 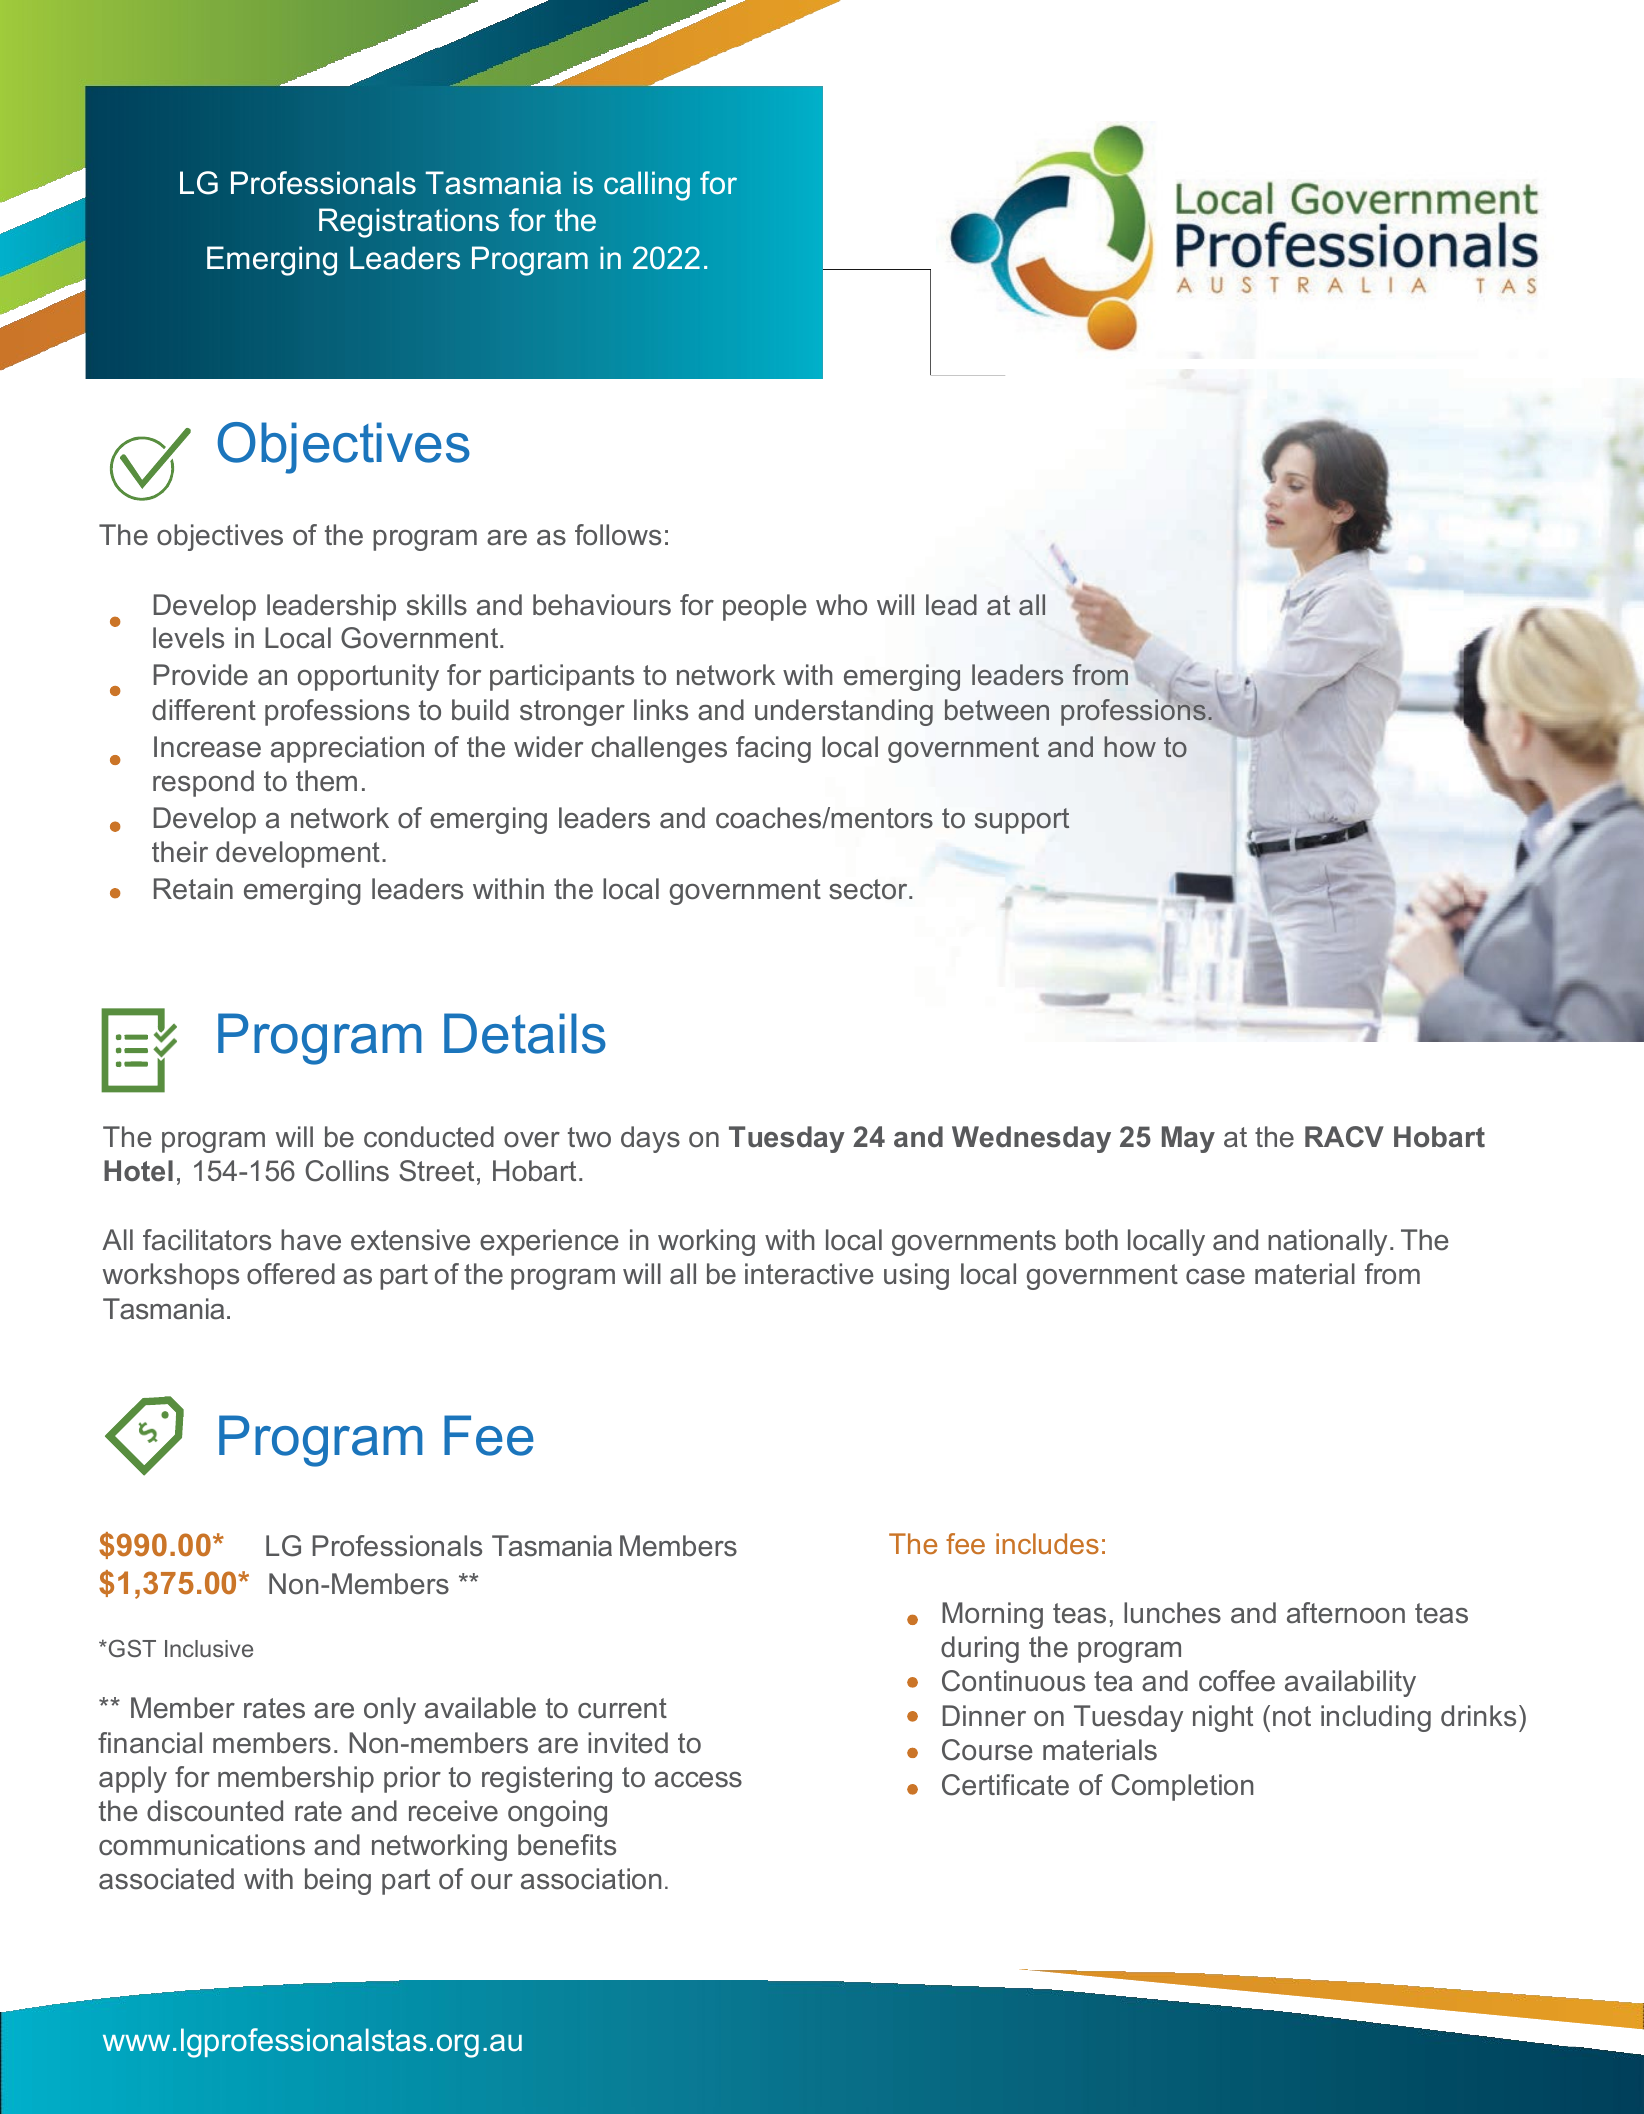 I want to click on facing, so click(x=773, y=749).
